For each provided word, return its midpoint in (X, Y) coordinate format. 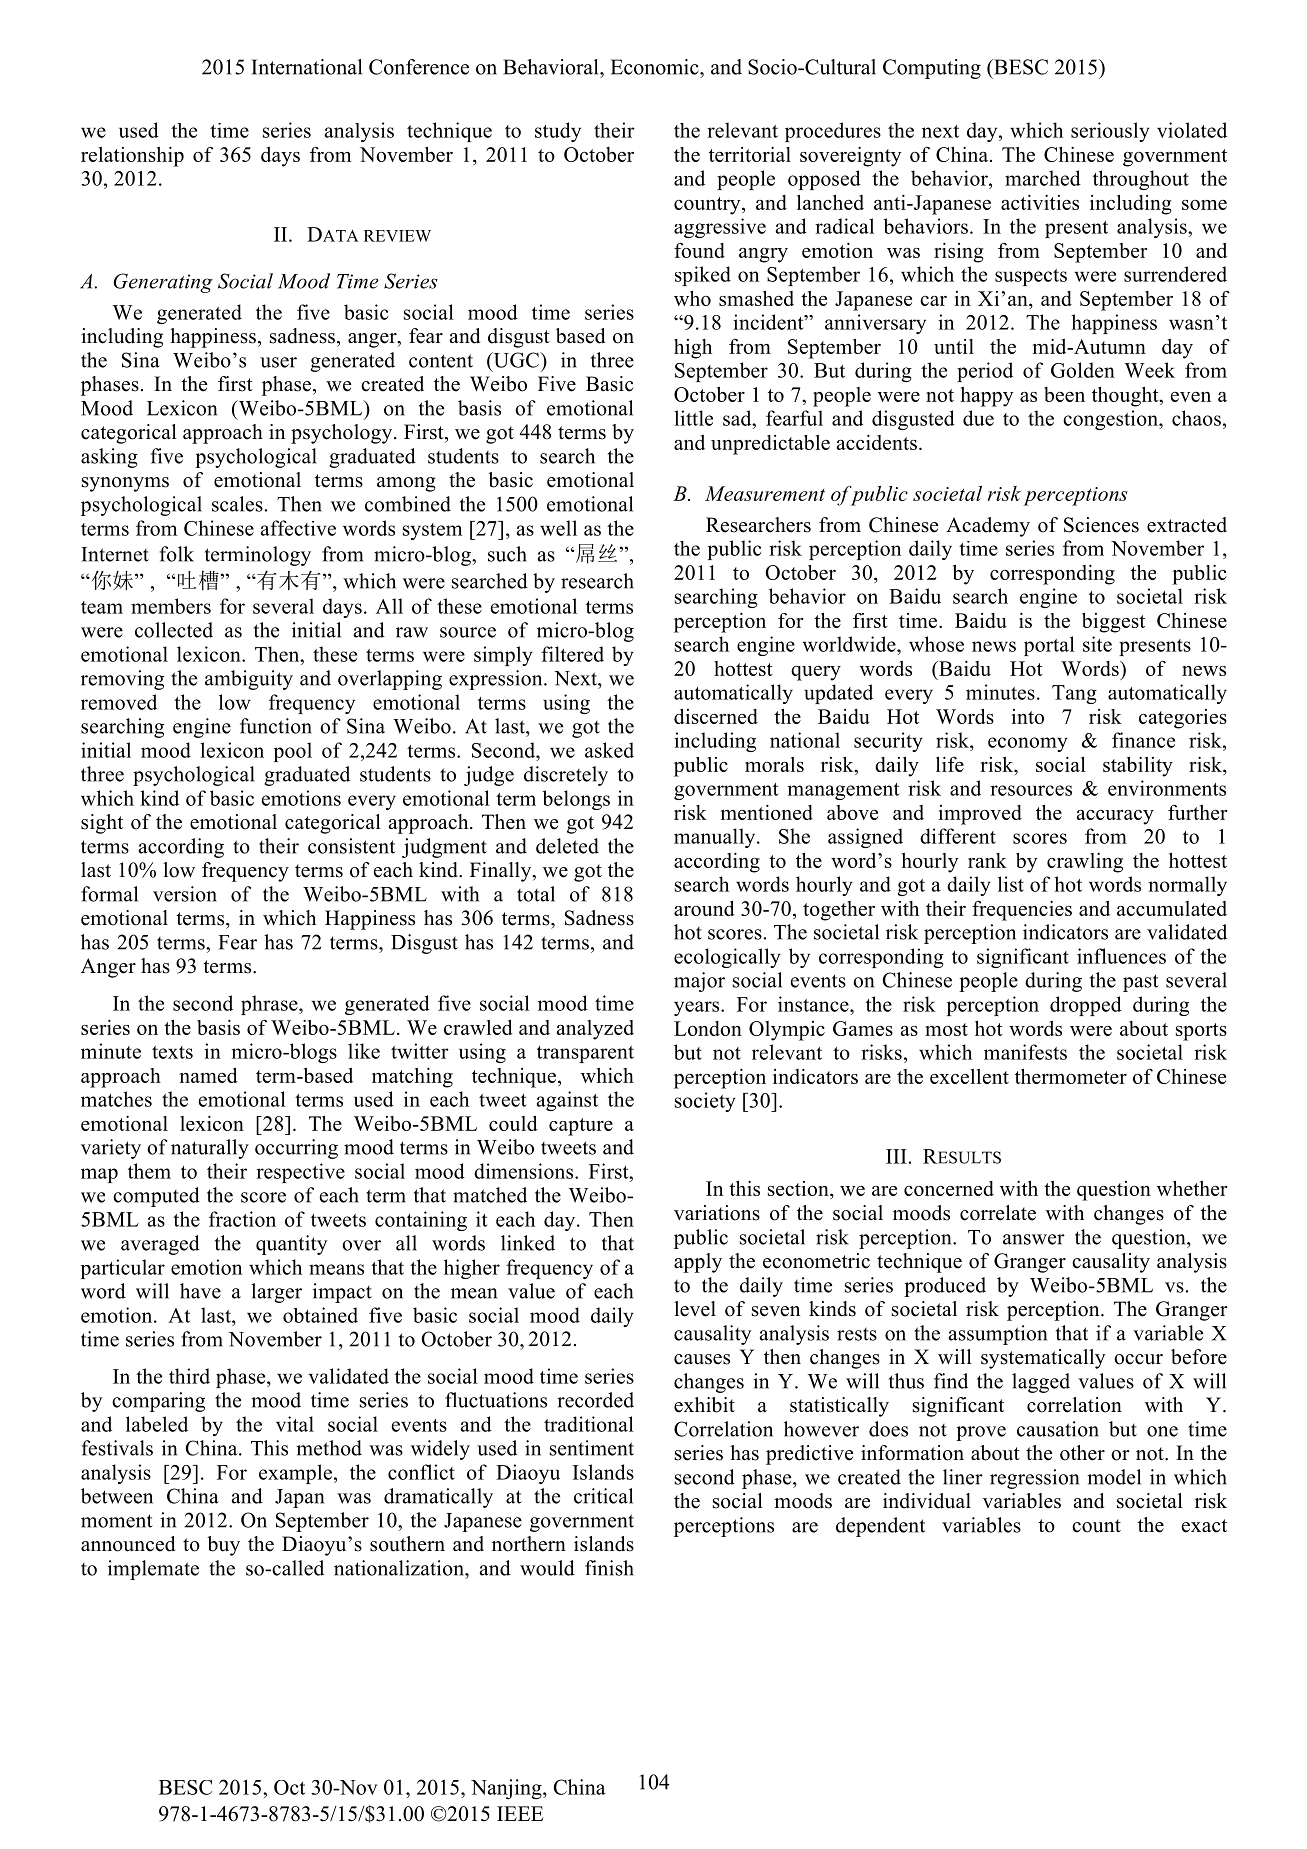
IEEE (520, 1813)
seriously (1110, 132)
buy (223, 1546)
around (704, 908)
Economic (656, 67)
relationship (132, 157)
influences (1121, 956)
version (185, 894)
